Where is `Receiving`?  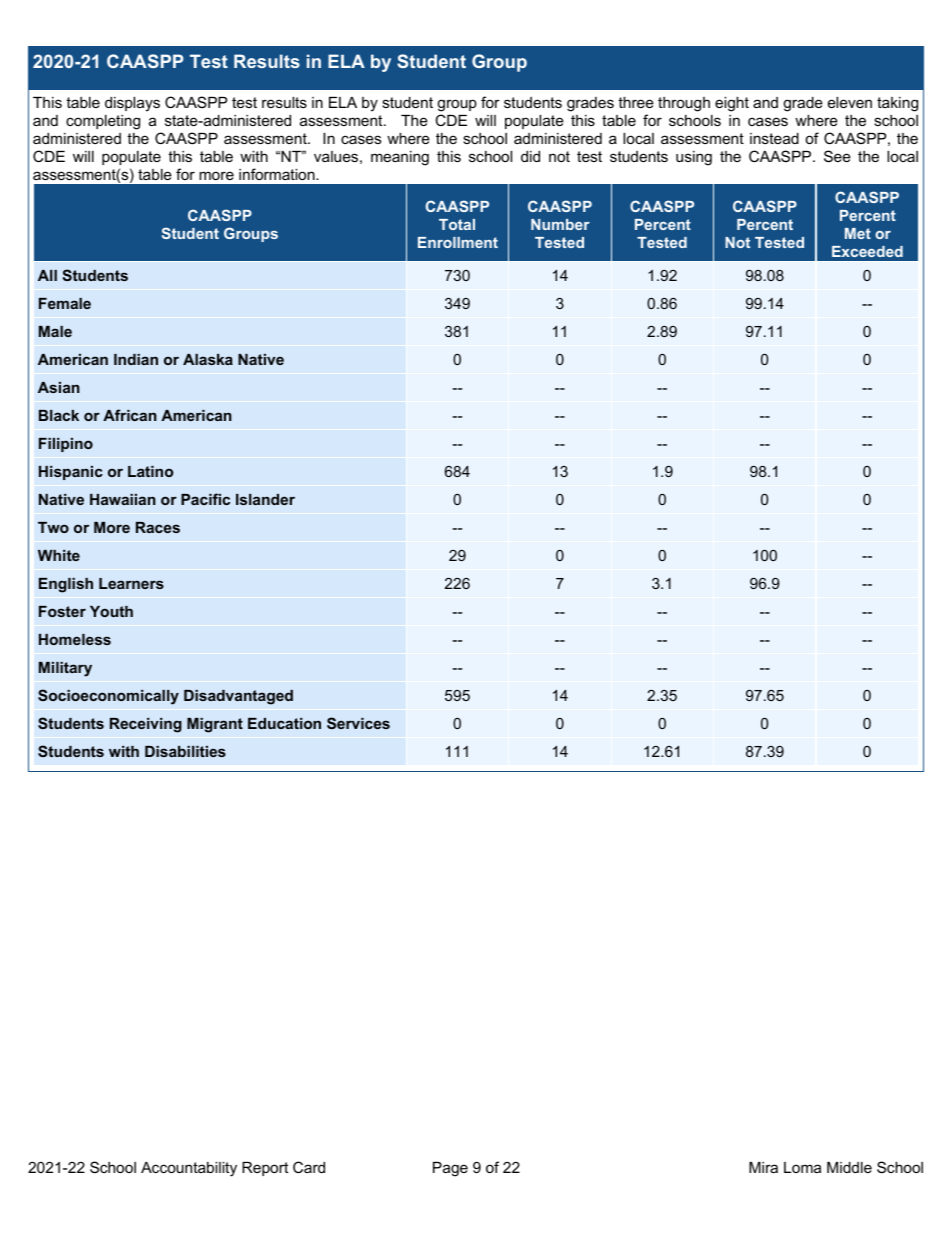
Receiving is located at coordinates (146, 725).
